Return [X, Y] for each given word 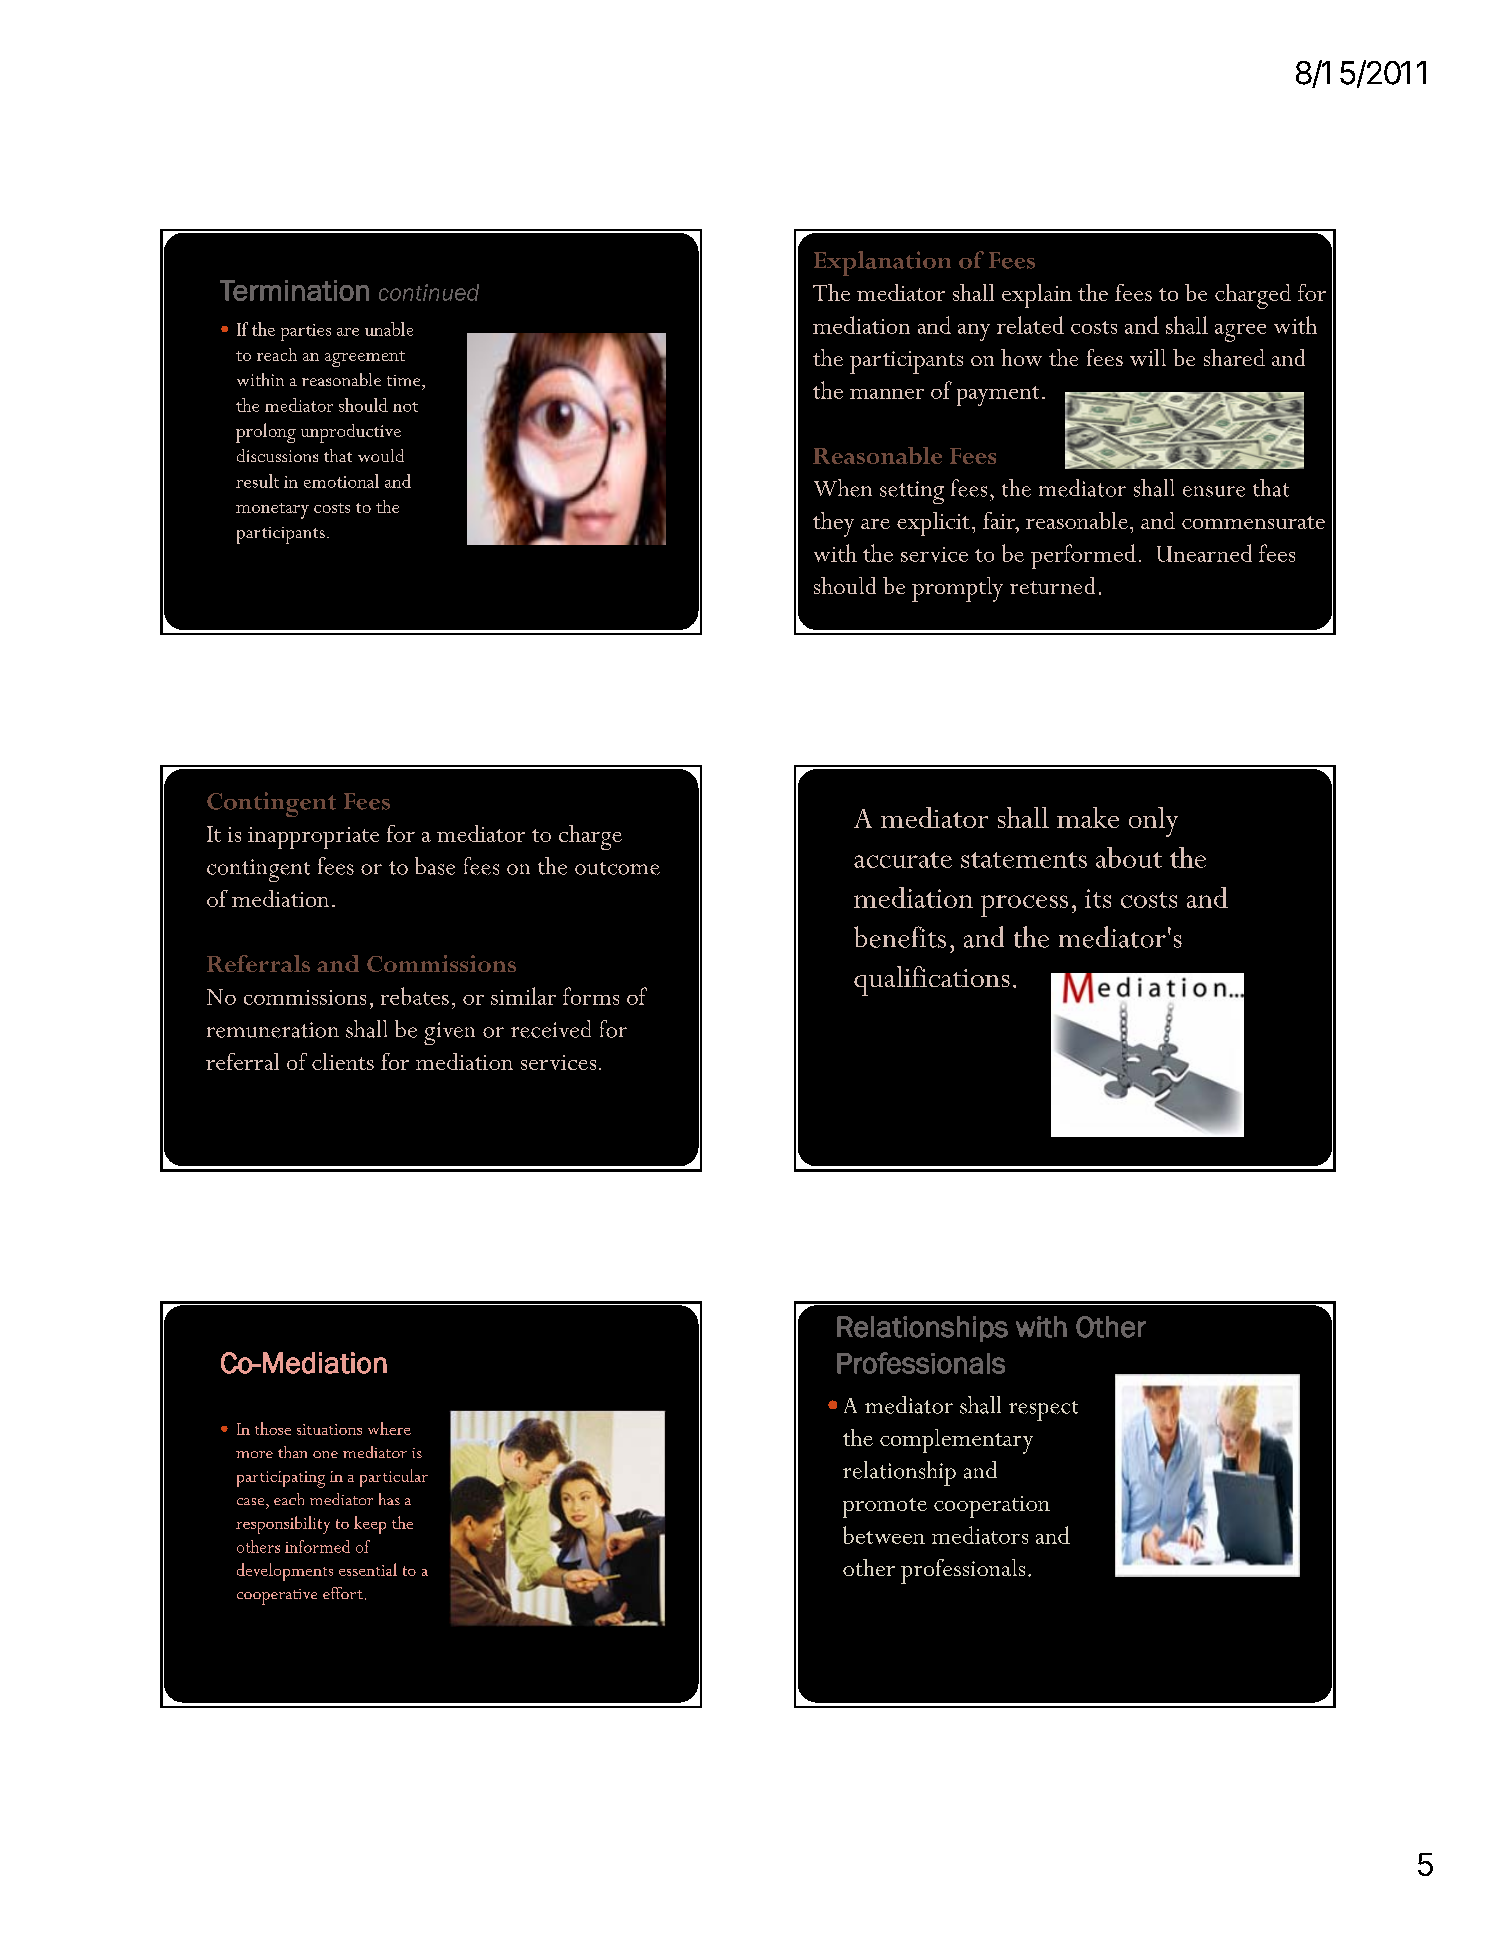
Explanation [882, 263]
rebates [415, 996]
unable [389, 329]
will [1148, 357]
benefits [900, 937]
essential [368, 1569]
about [1129, 857]
